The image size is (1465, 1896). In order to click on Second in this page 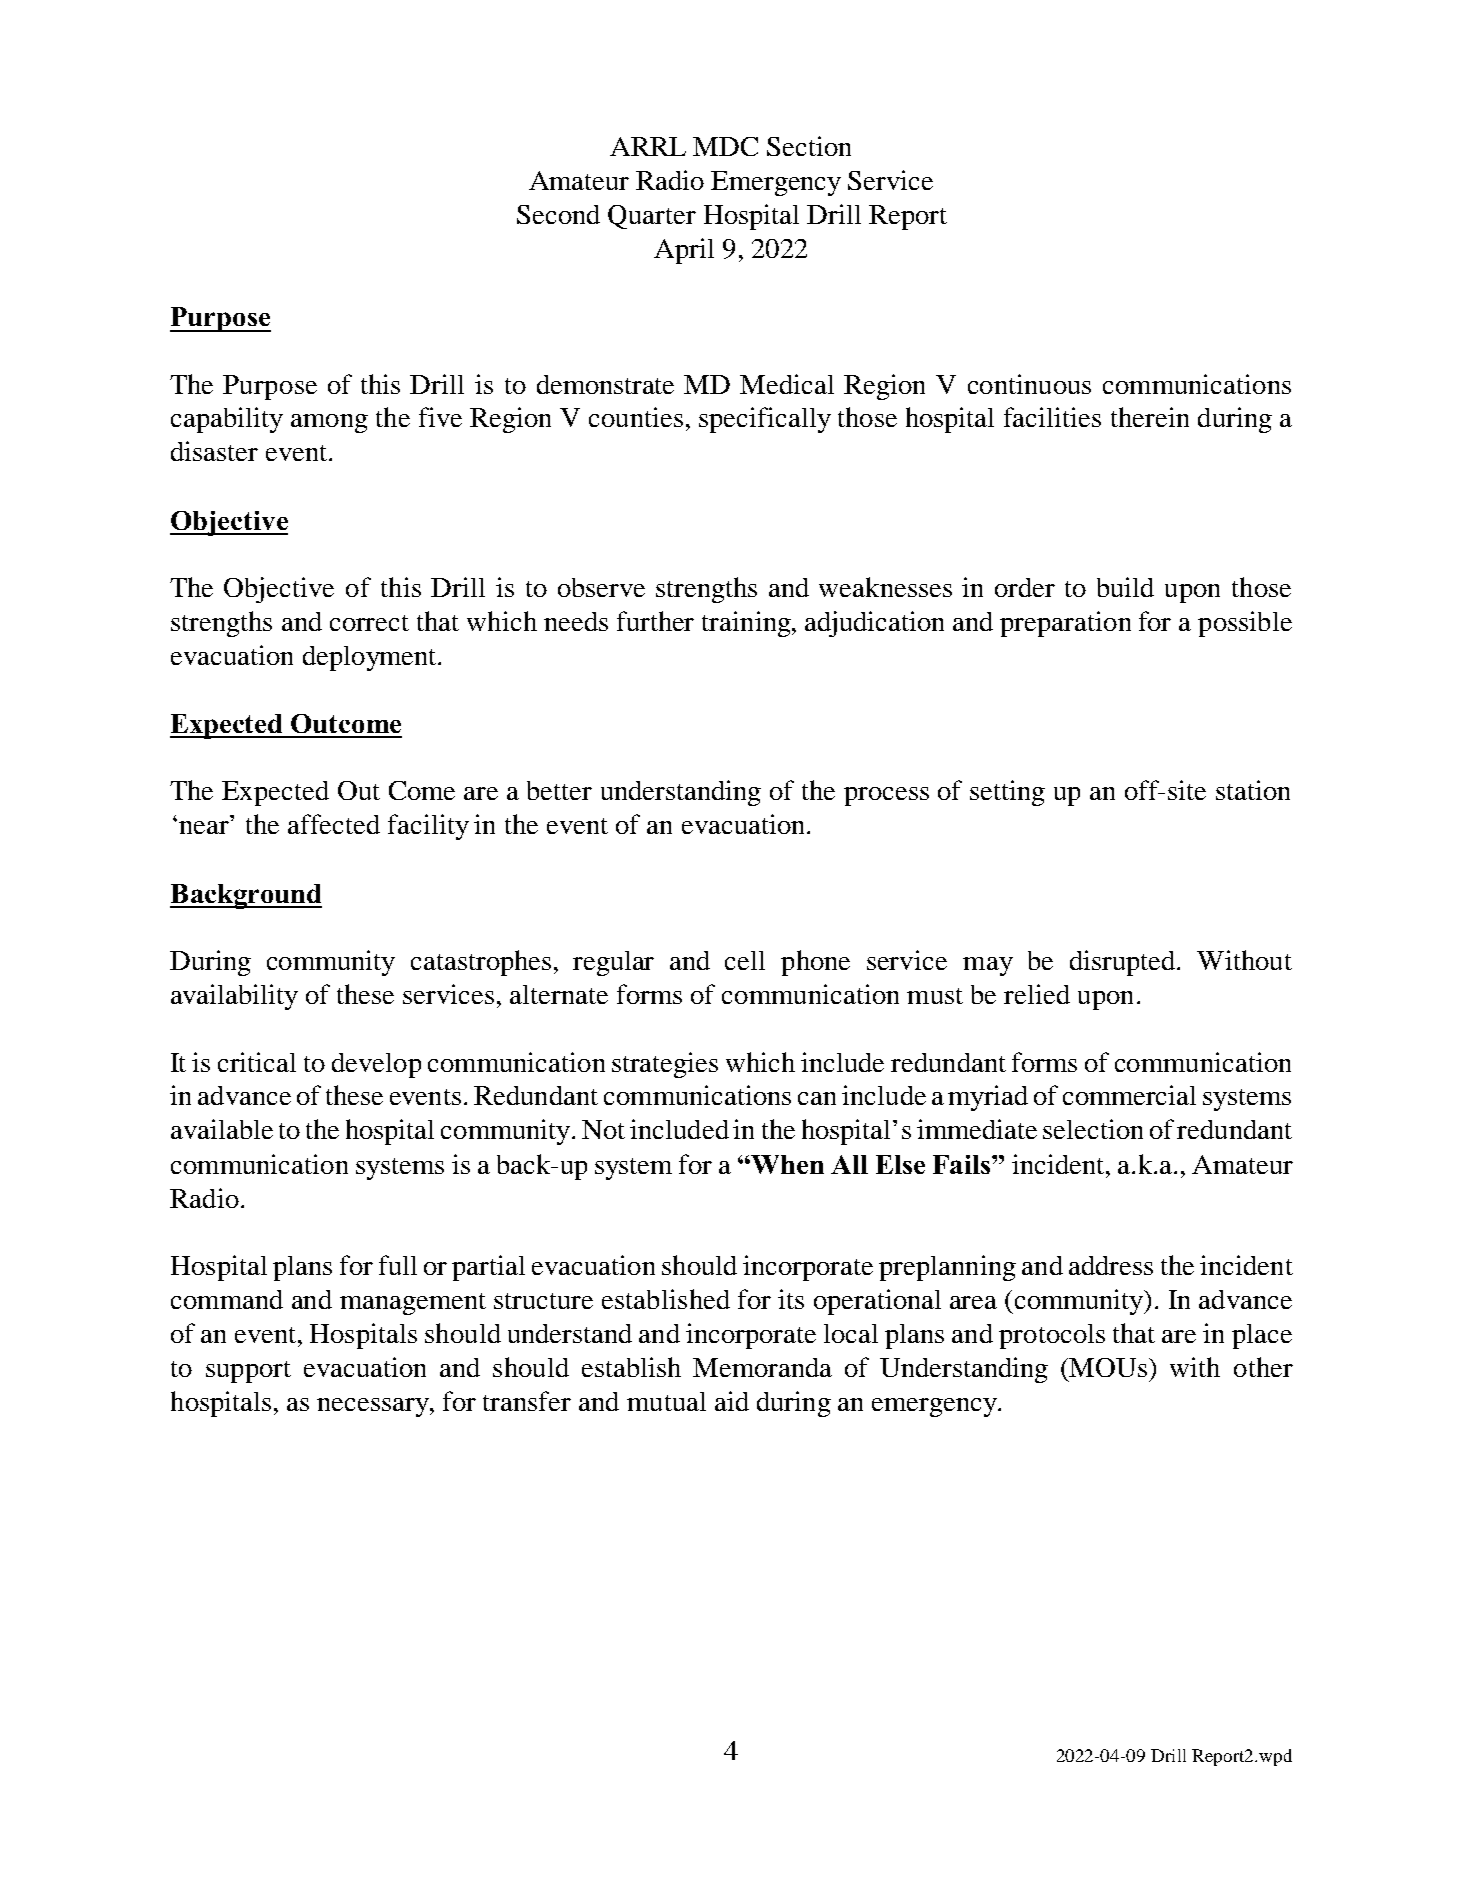, I will do `click(558, 214)`.
